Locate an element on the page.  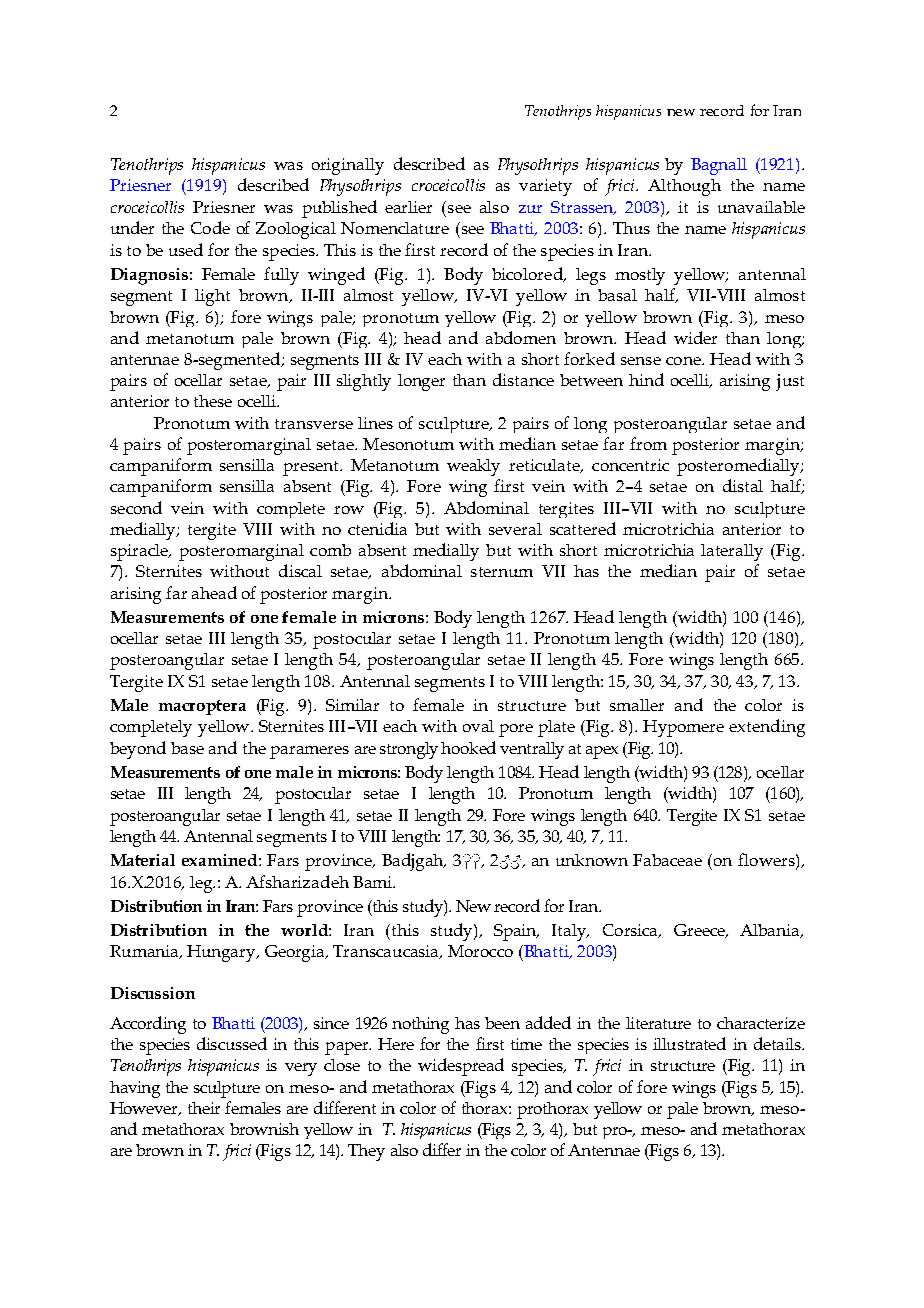
smaller is located at coordinates (637, 705).
